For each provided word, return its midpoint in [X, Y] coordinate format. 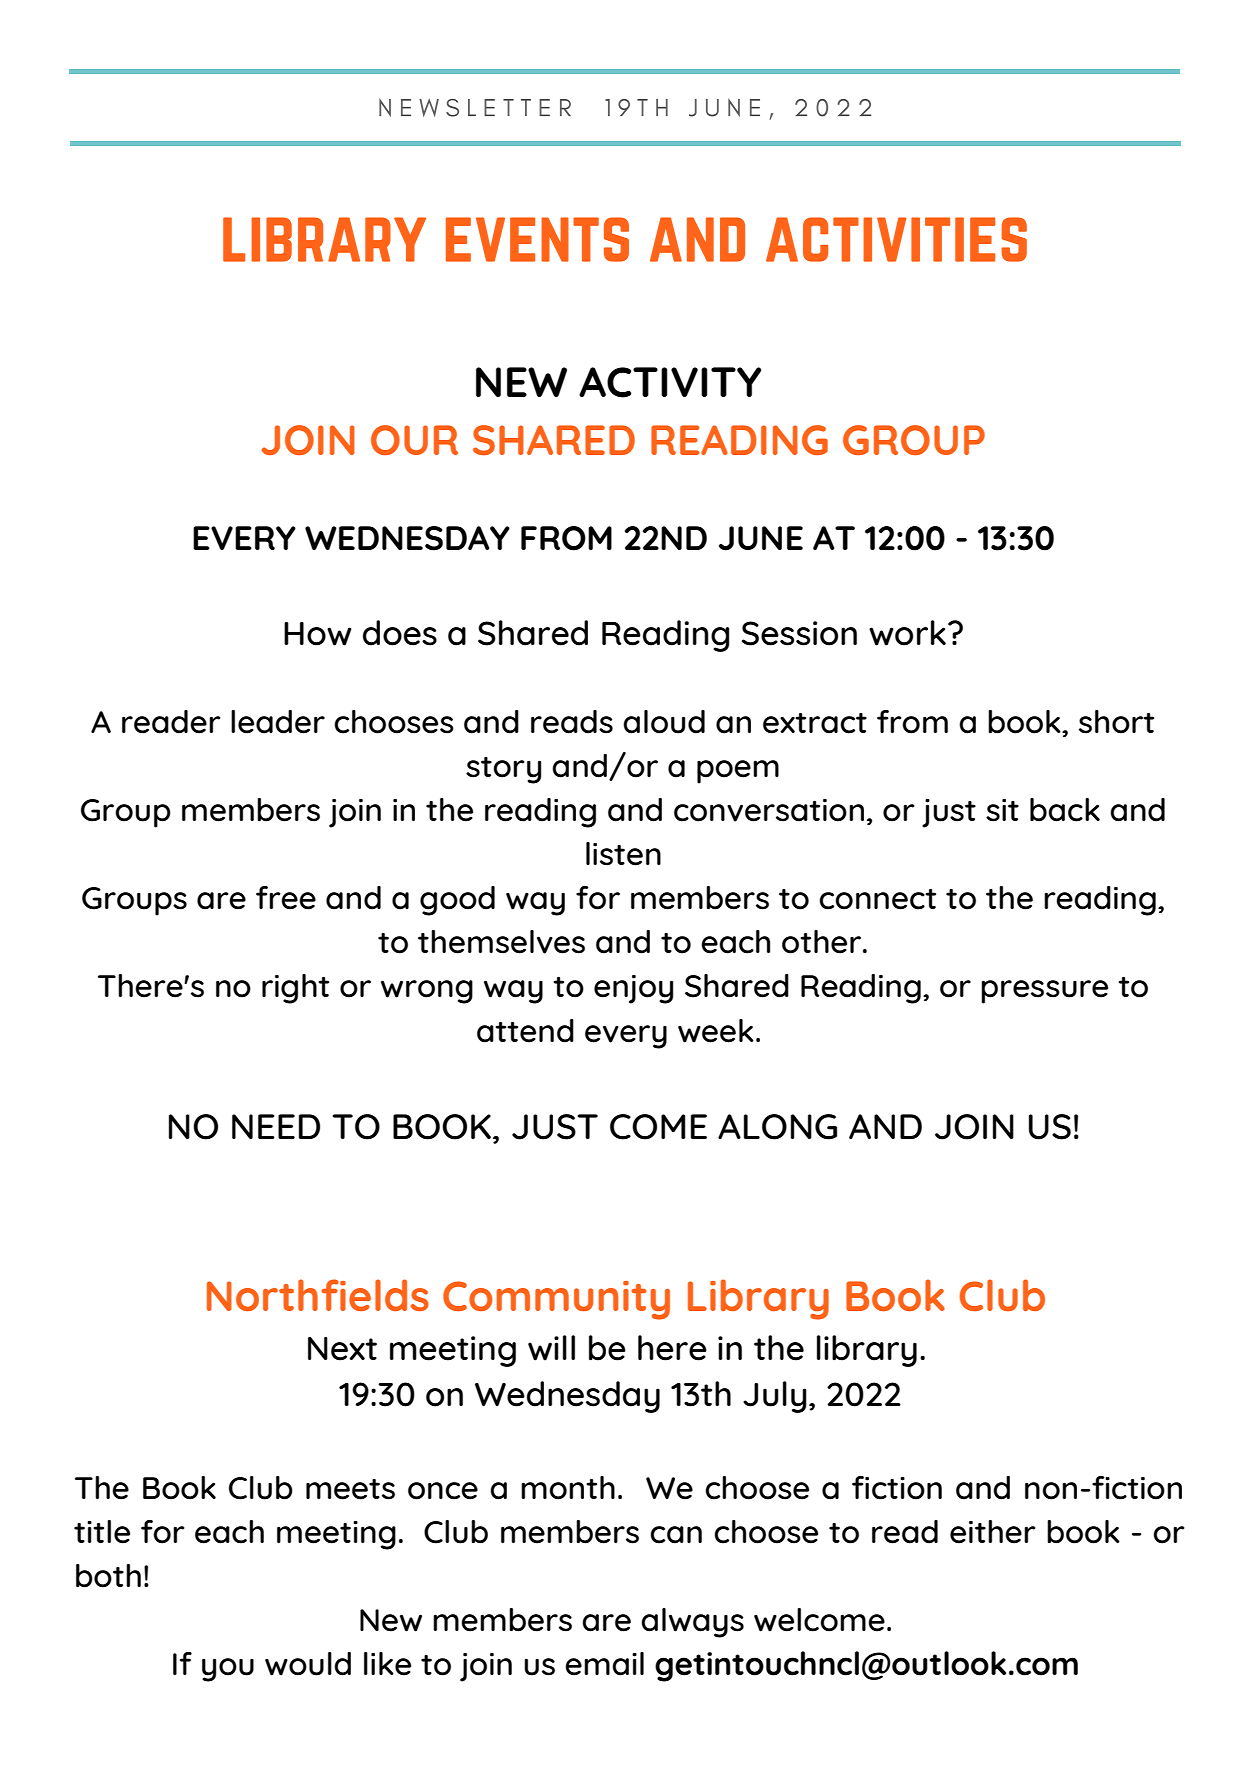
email [604, 1664]
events [537, 239]
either [993, 1532]
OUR [414, 440]
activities [896, 239]
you [228, 1670]
